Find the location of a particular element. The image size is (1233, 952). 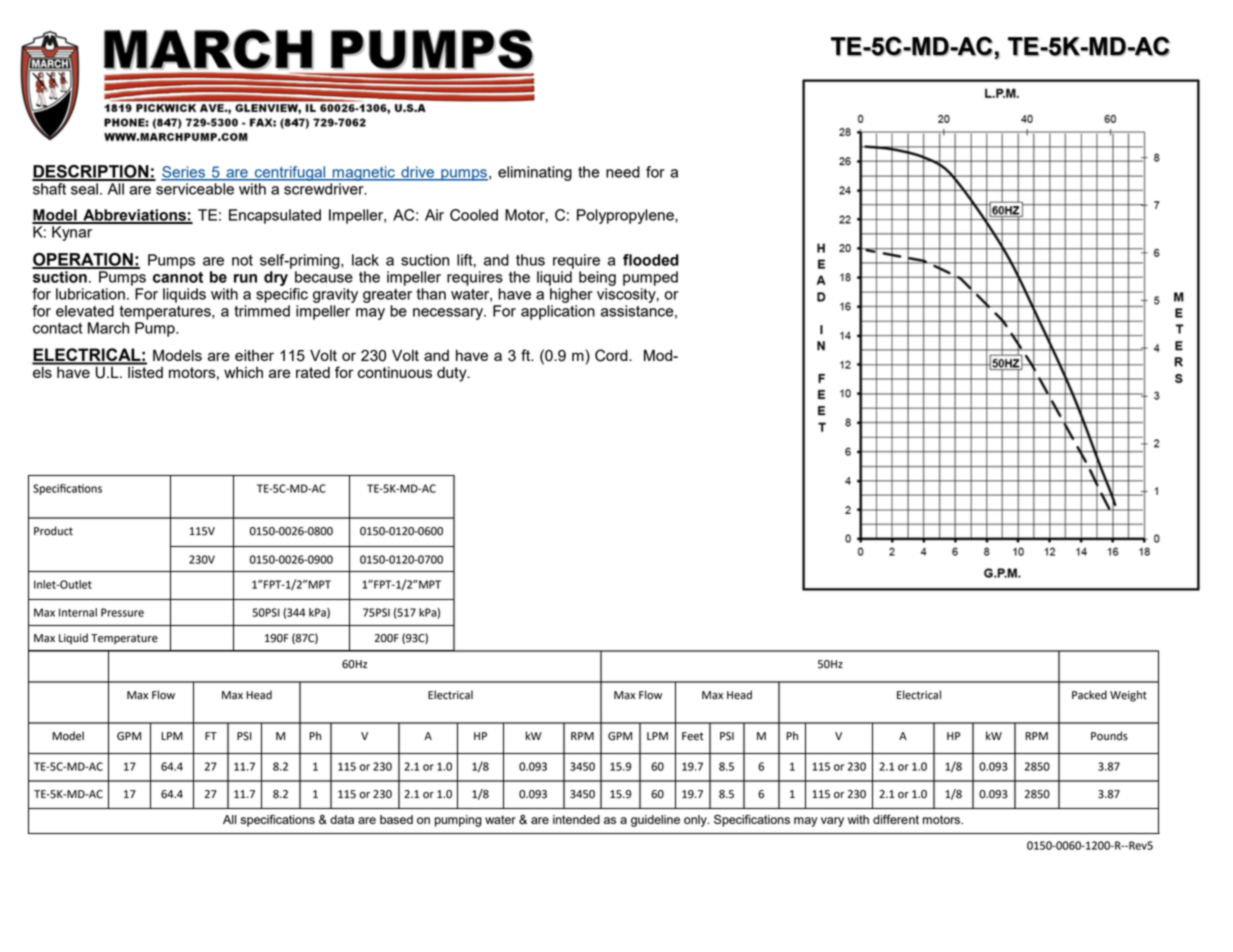

Cord is located at coordinates (612, 355).
